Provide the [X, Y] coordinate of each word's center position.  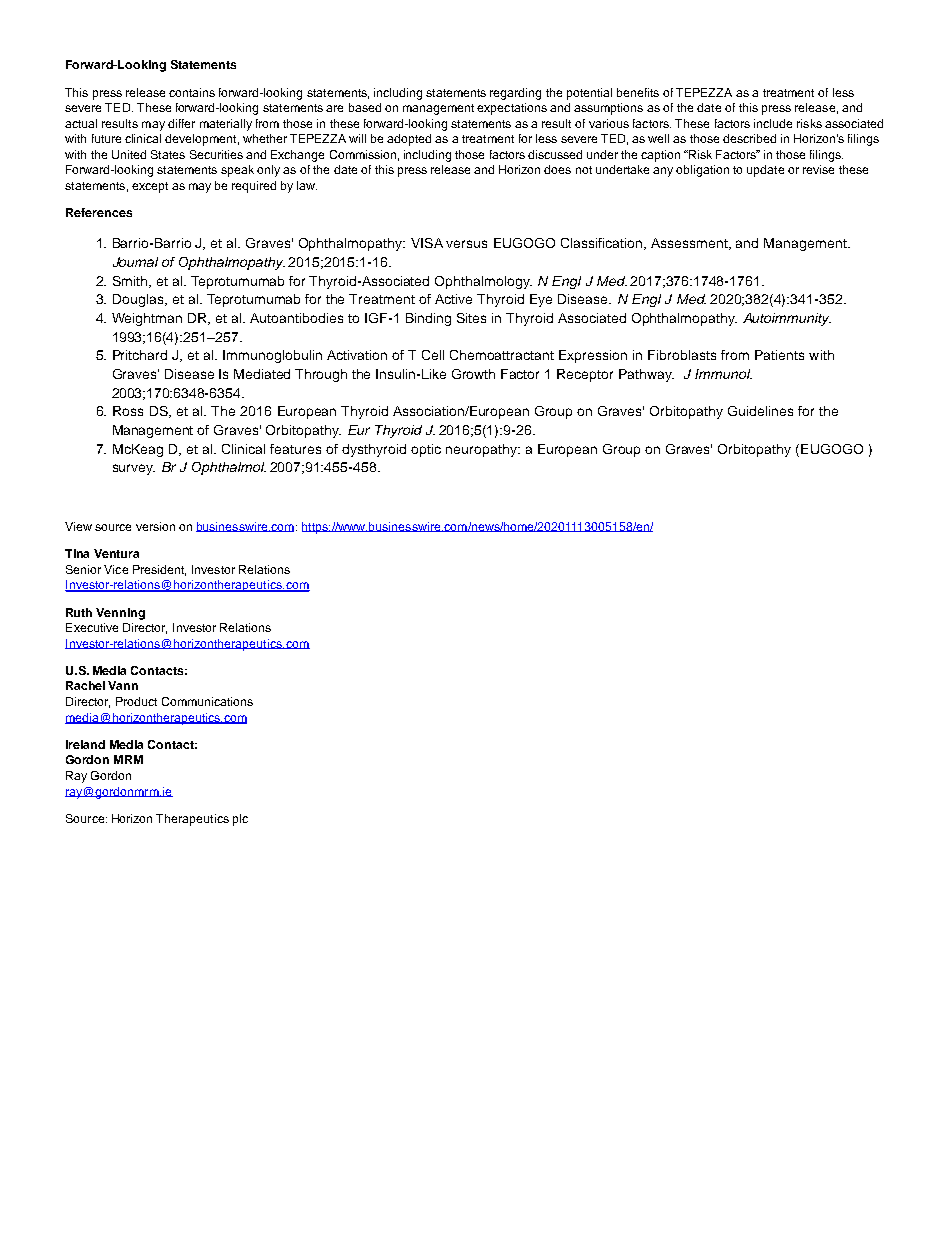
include [773, 123]
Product [136, 701]
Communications [207, 701]
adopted [409, 140]
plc [240, 820]
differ [181, 123]
